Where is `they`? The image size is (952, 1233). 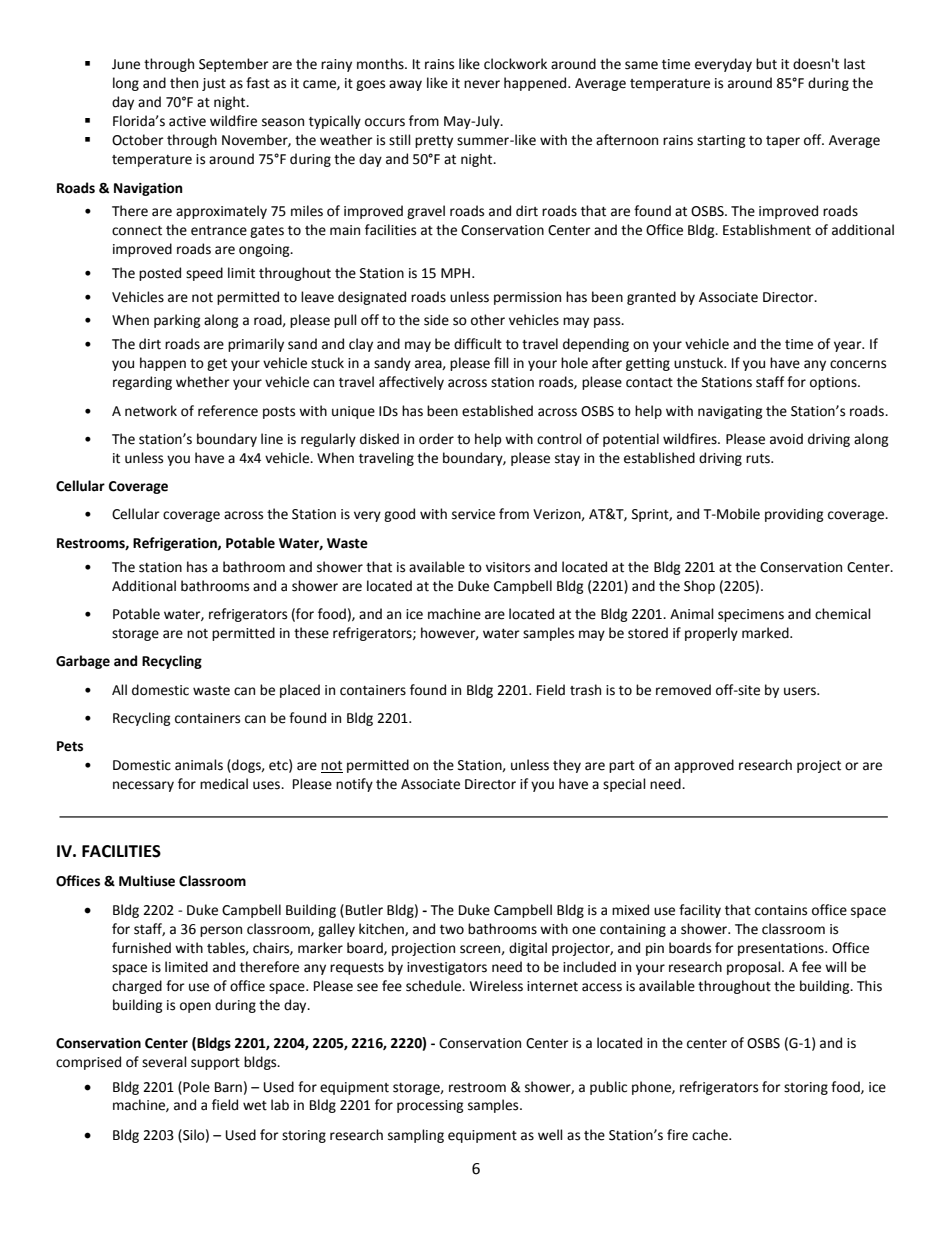 they is located at coordinates (567, 766).
